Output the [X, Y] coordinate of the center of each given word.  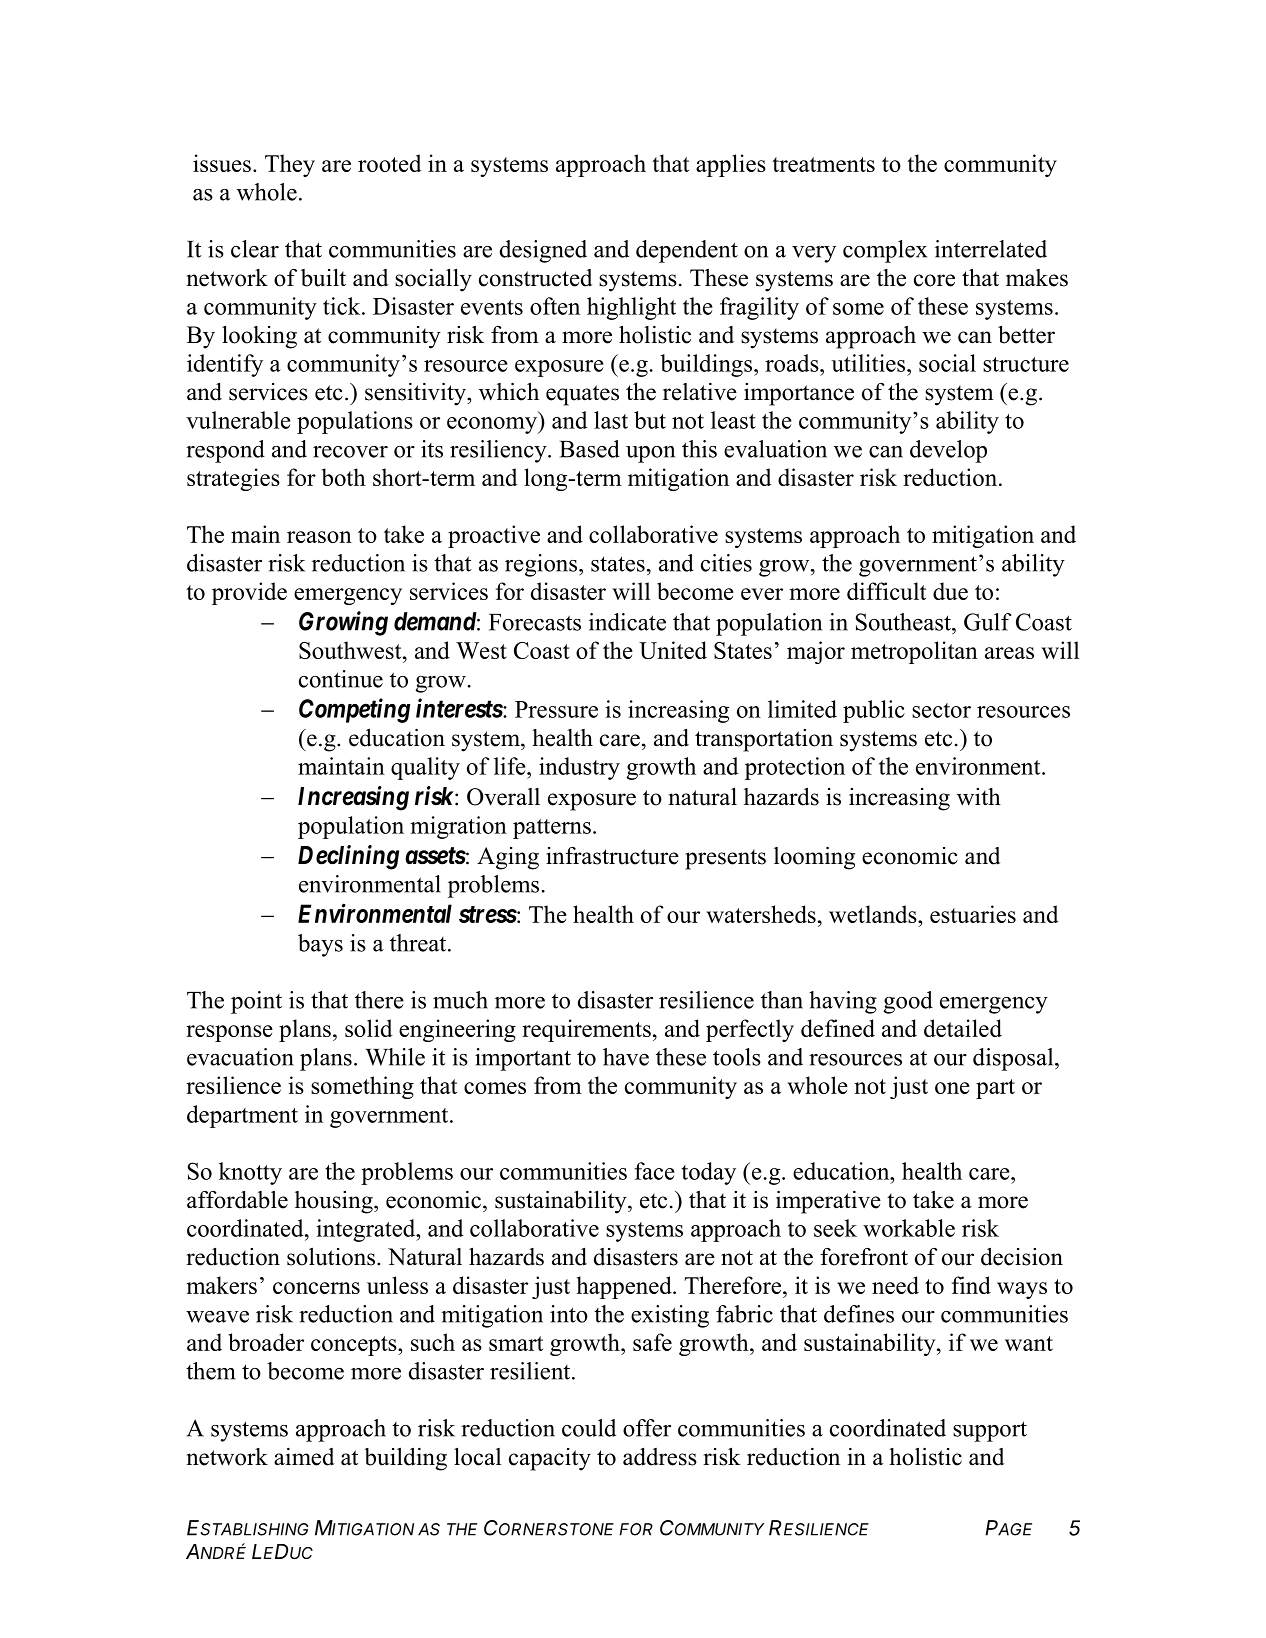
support [990, 1431]
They [290, 165]
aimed [304, 1457]
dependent [687, 251]
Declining [348, 857]
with [979, 797]
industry [579, 768]
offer [647, 1428]
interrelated [991, 249]
